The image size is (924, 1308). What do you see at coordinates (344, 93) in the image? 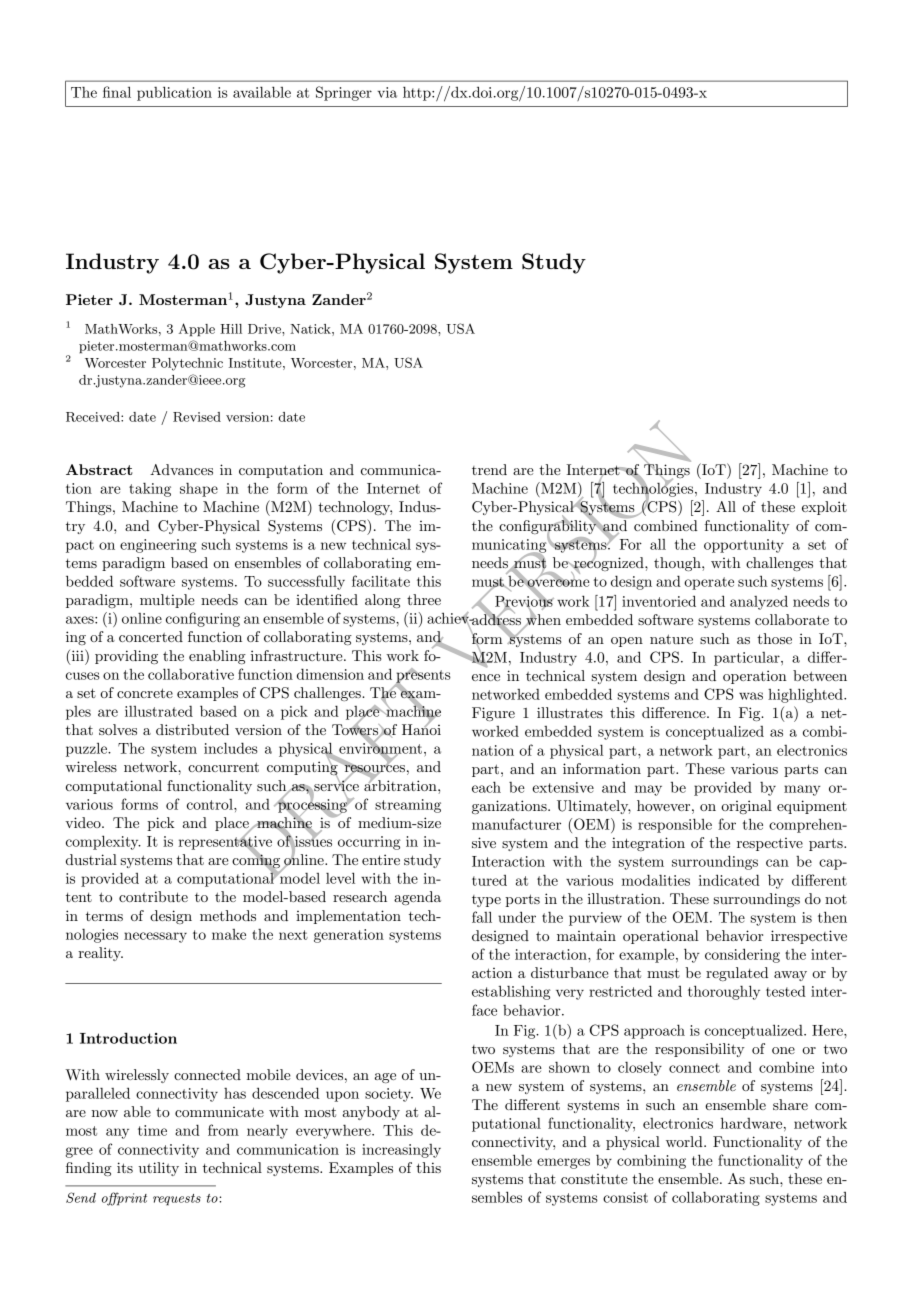
I see `Springer` at bounding box center [344, 93].
